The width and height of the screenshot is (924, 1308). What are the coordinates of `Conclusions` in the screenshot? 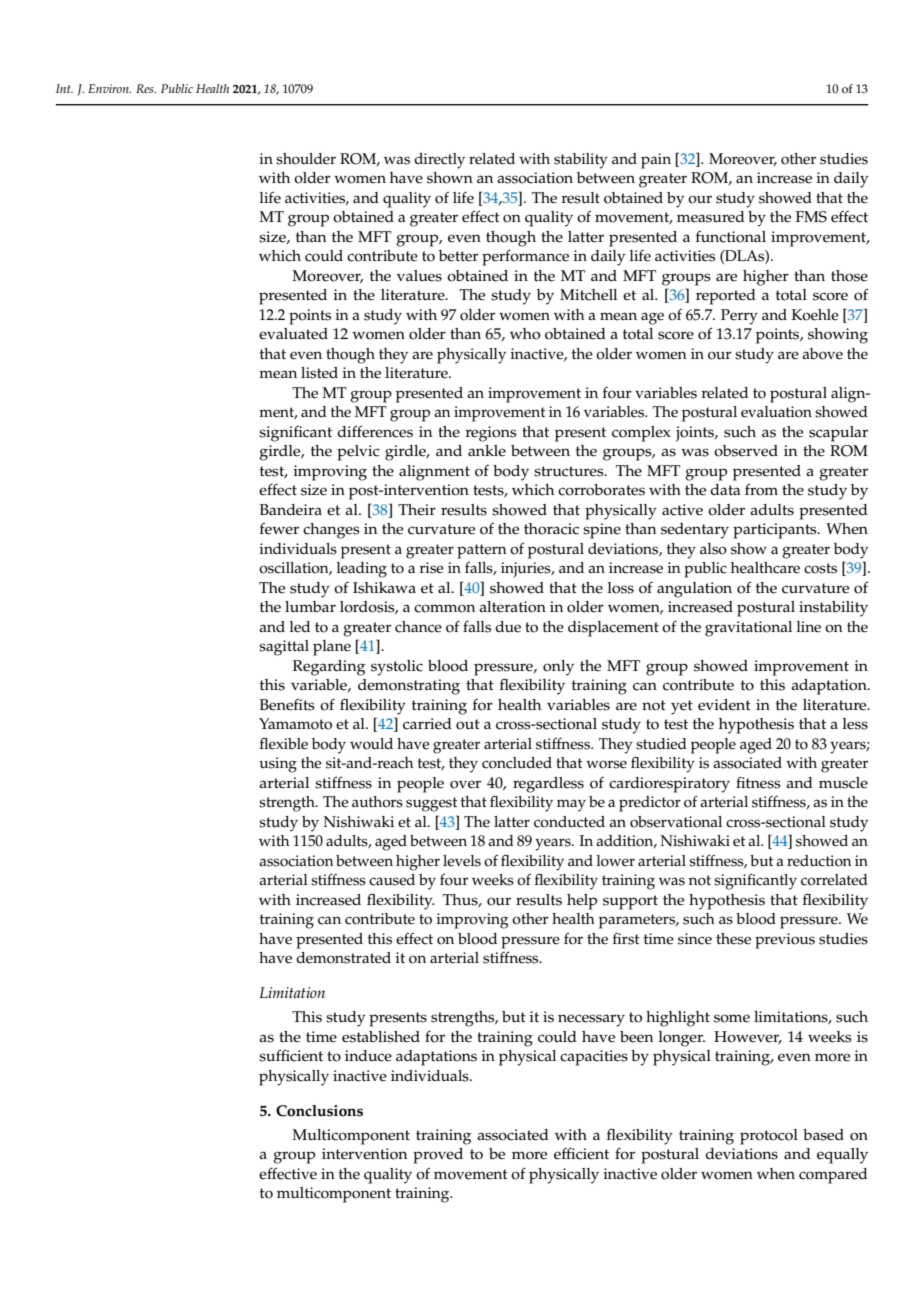 It's located at (319, 1111).
